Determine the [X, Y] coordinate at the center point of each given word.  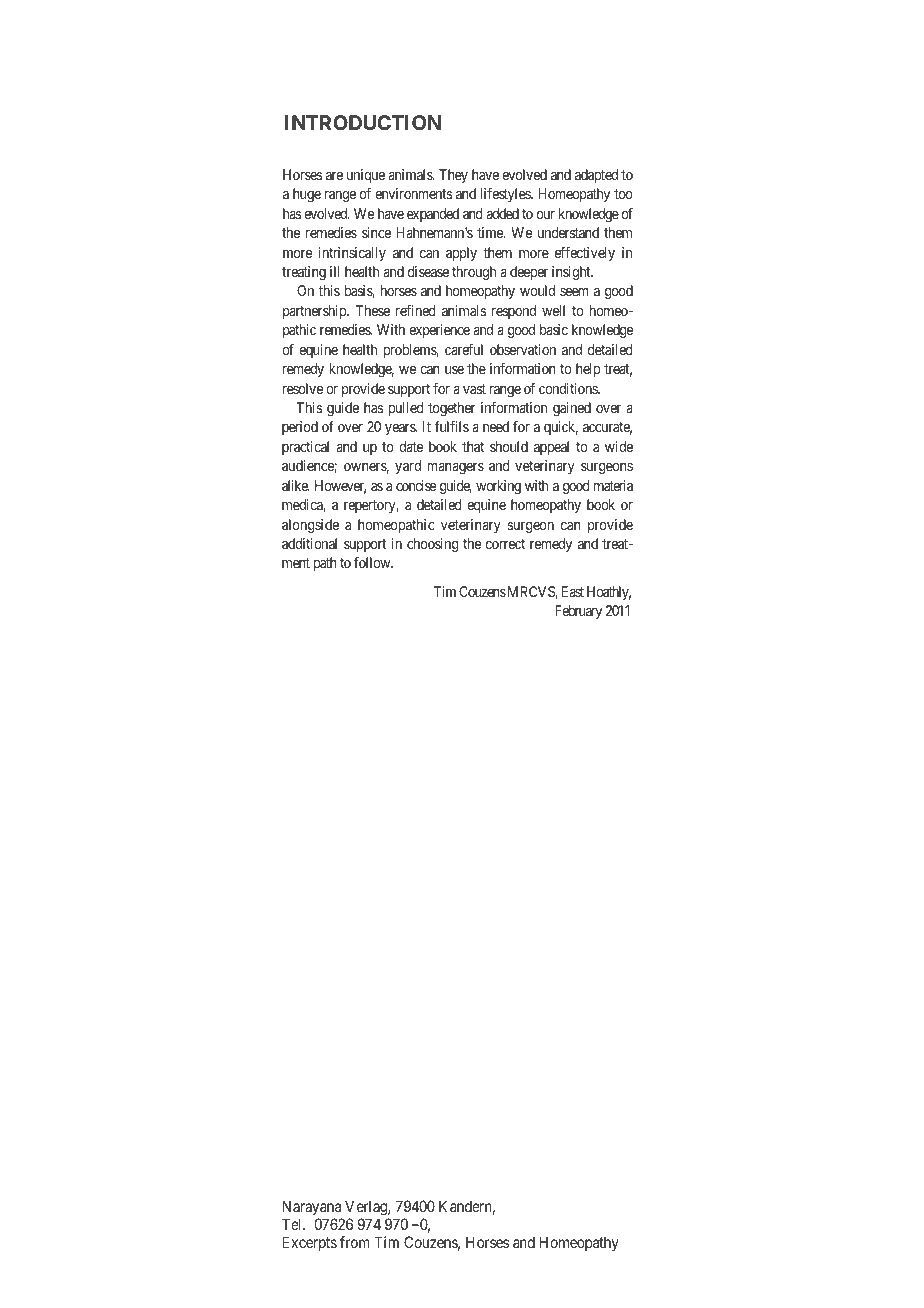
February [578, 612]
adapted [596, 176]
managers [455, 468]
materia [613, 485]
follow [373, 562]
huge [307, 195]
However [340, 487]
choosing [433, 545]
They [453, 176]
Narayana [311, 1207]
